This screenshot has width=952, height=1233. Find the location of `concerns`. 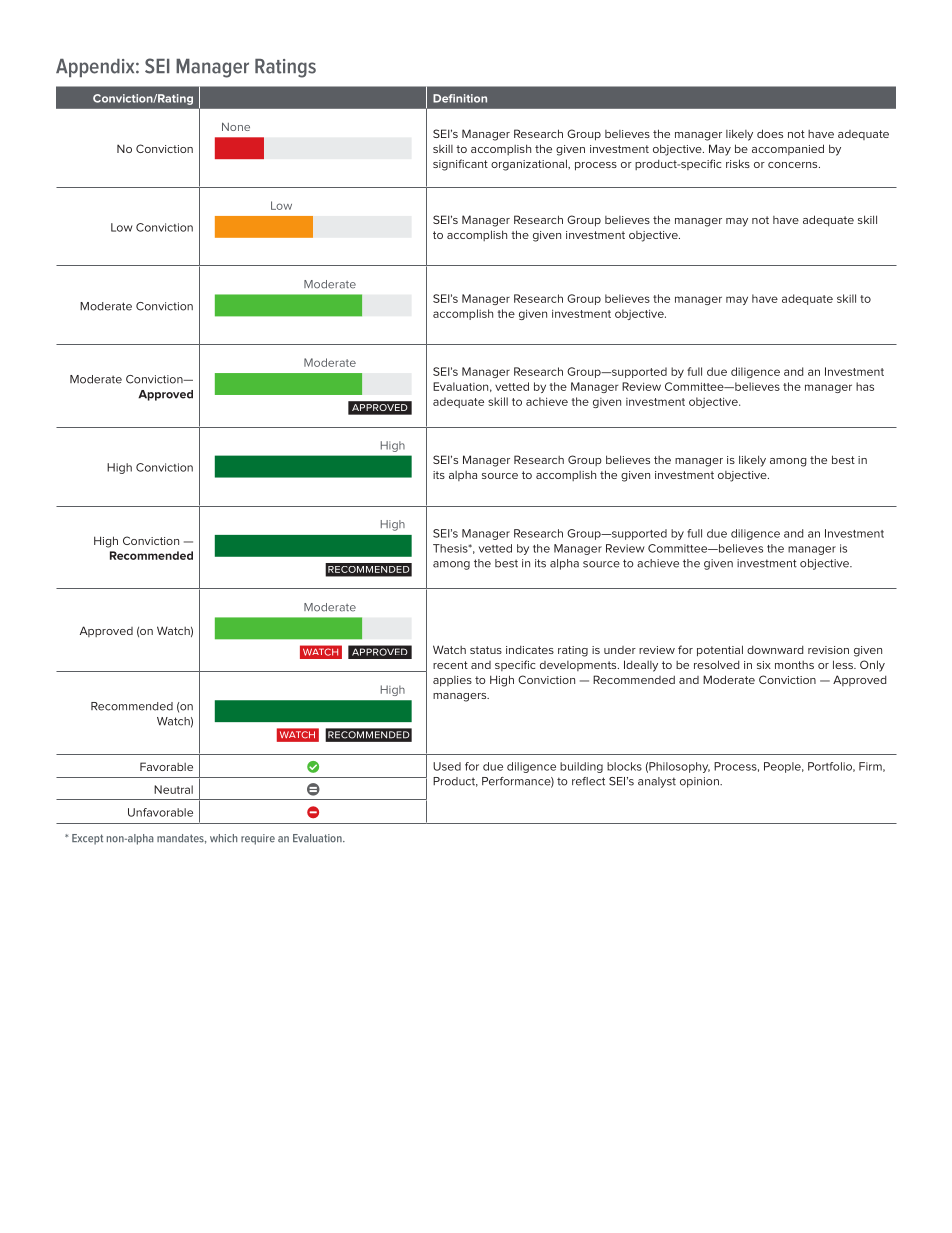

concerns is located at coordinates (794, 165).
